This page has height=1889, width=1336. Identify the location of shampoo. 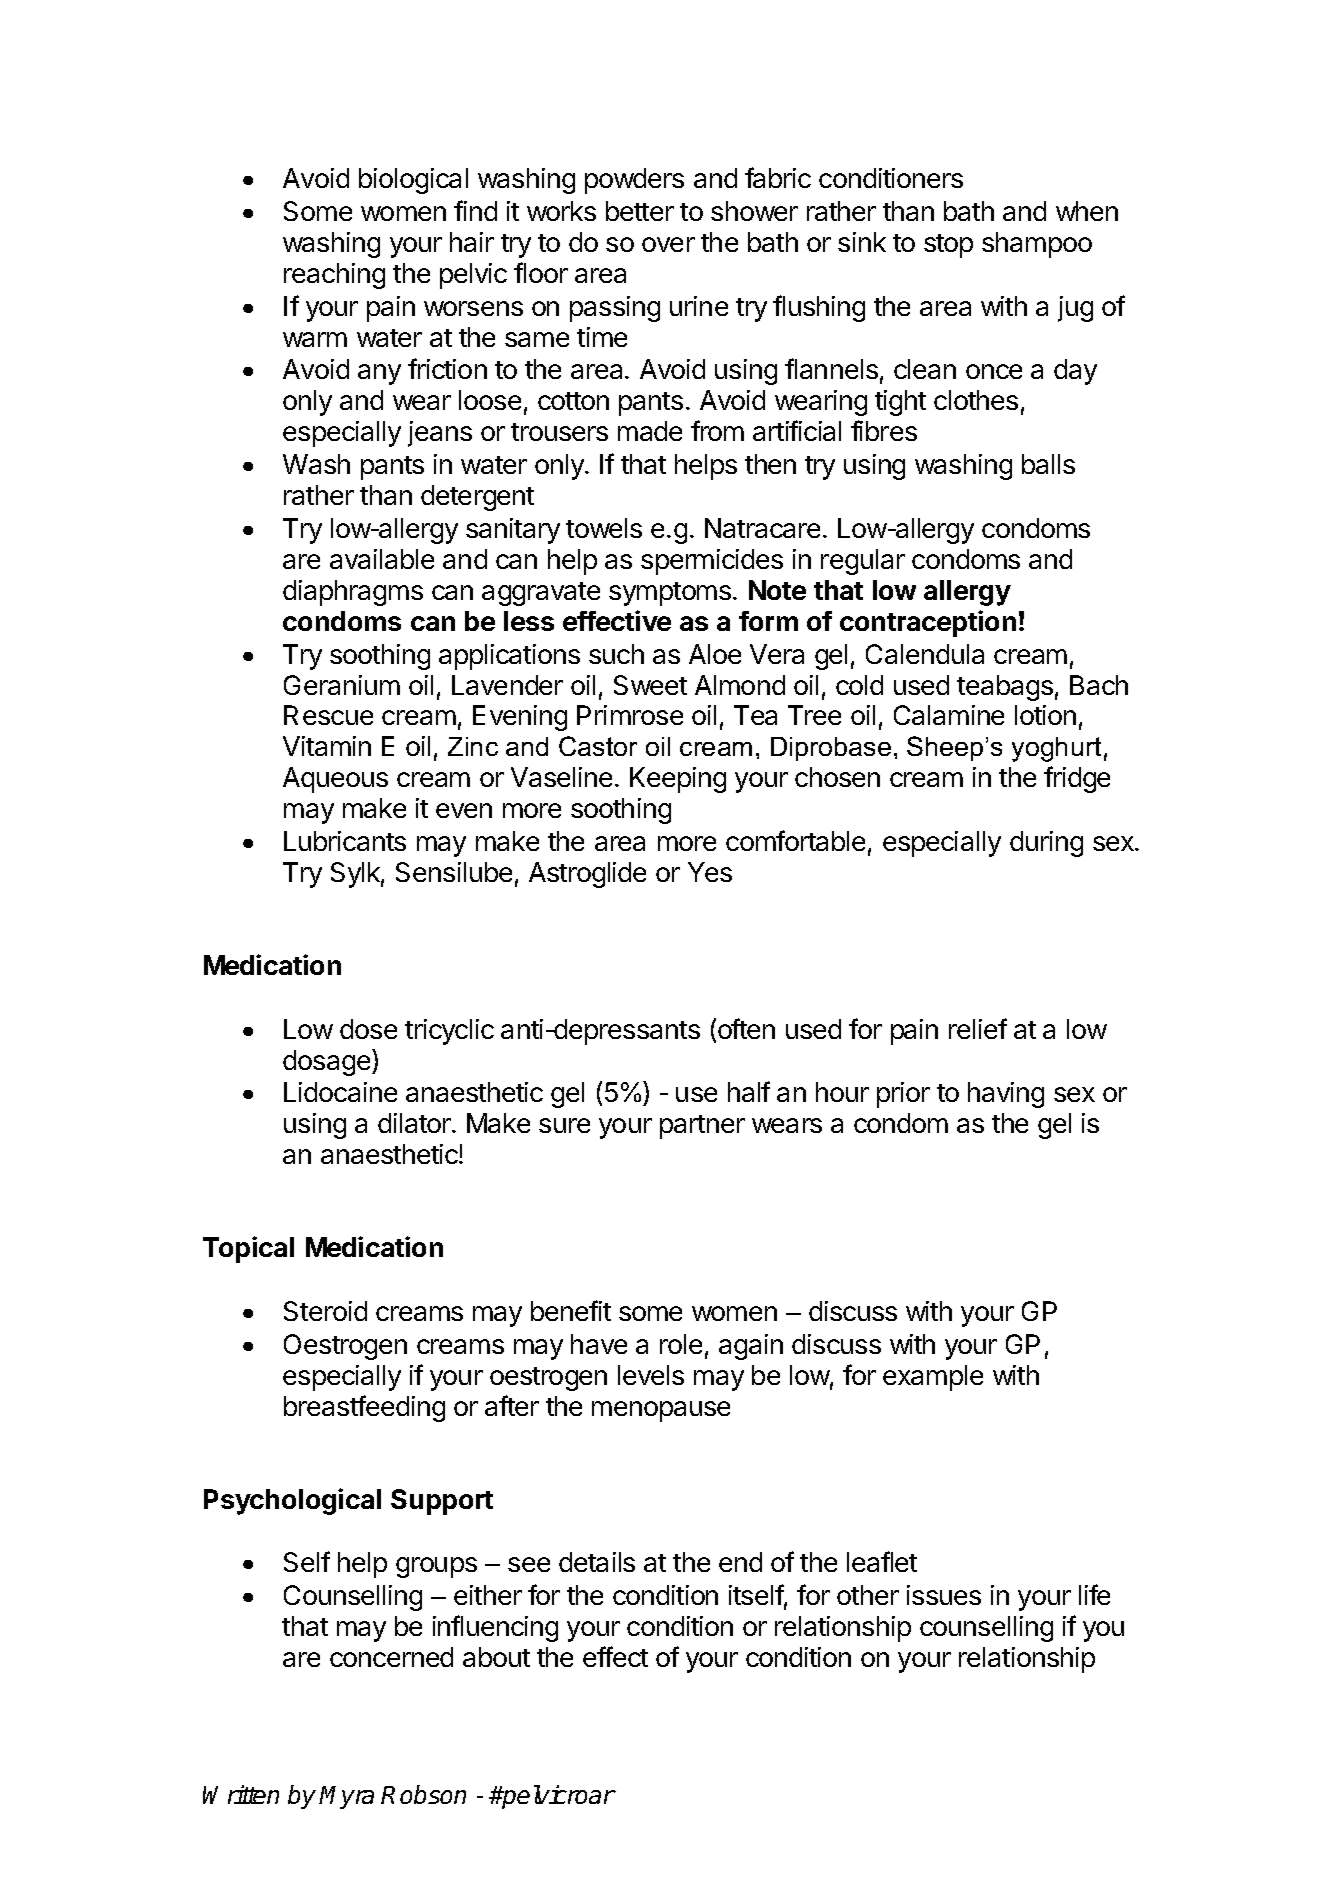
(1037, 245).
